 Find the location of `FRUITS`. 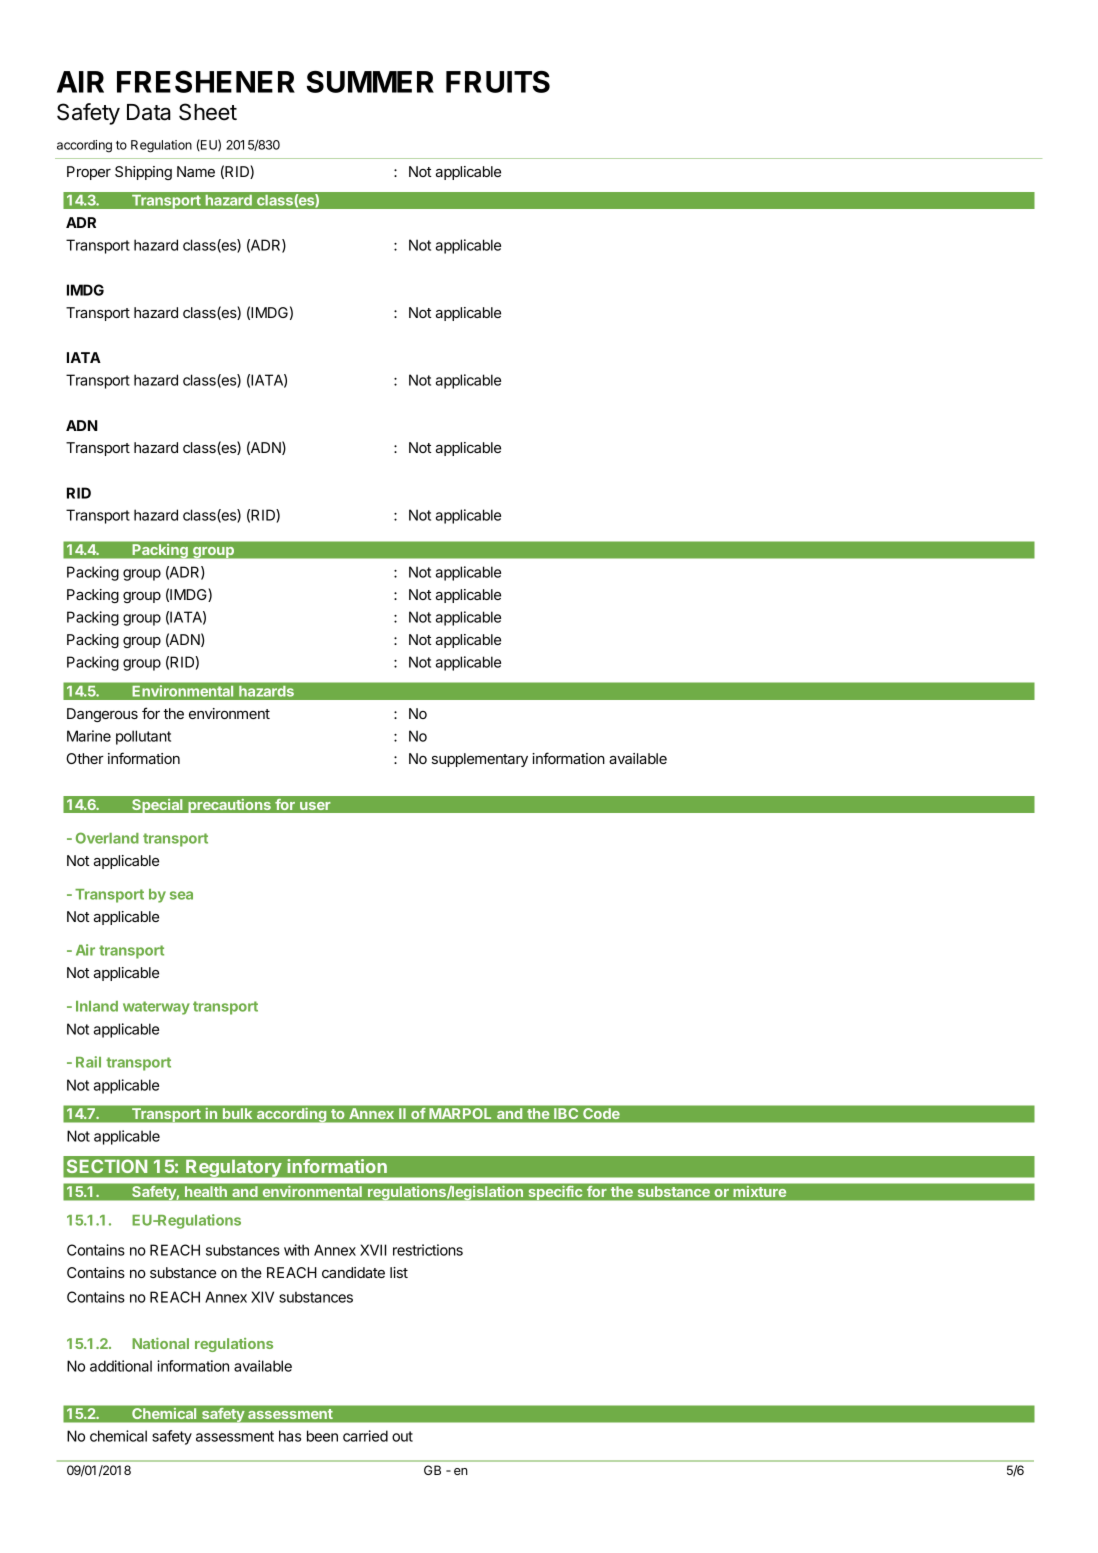

FRUITS is located at coordinates (498, 82).
